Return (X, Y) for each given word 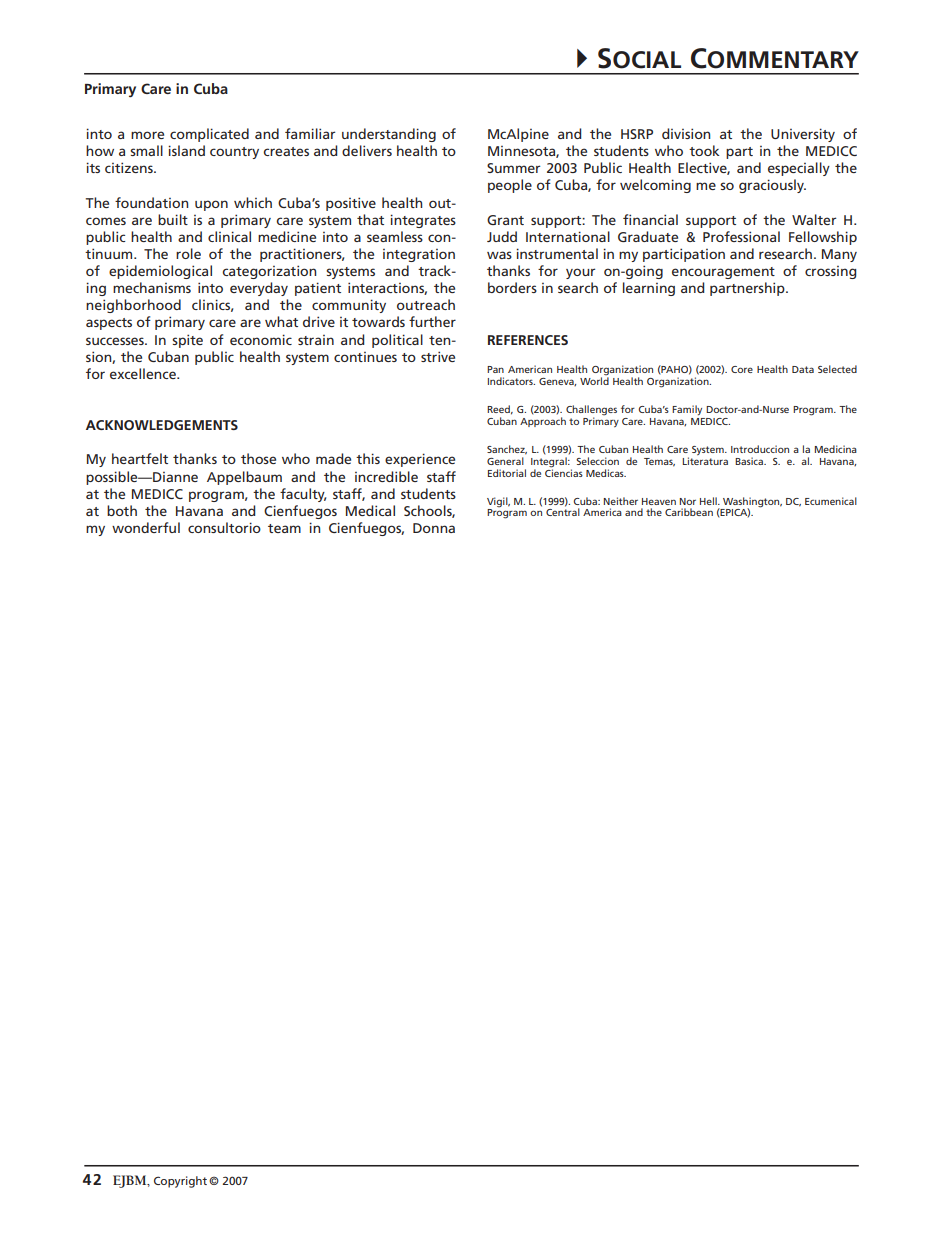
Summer (513, 168)
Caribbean (689, 512)
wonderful (146, 527)
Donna (434, 528)
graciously (772, 186)
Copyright (180, 1182)
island (186, 150)
